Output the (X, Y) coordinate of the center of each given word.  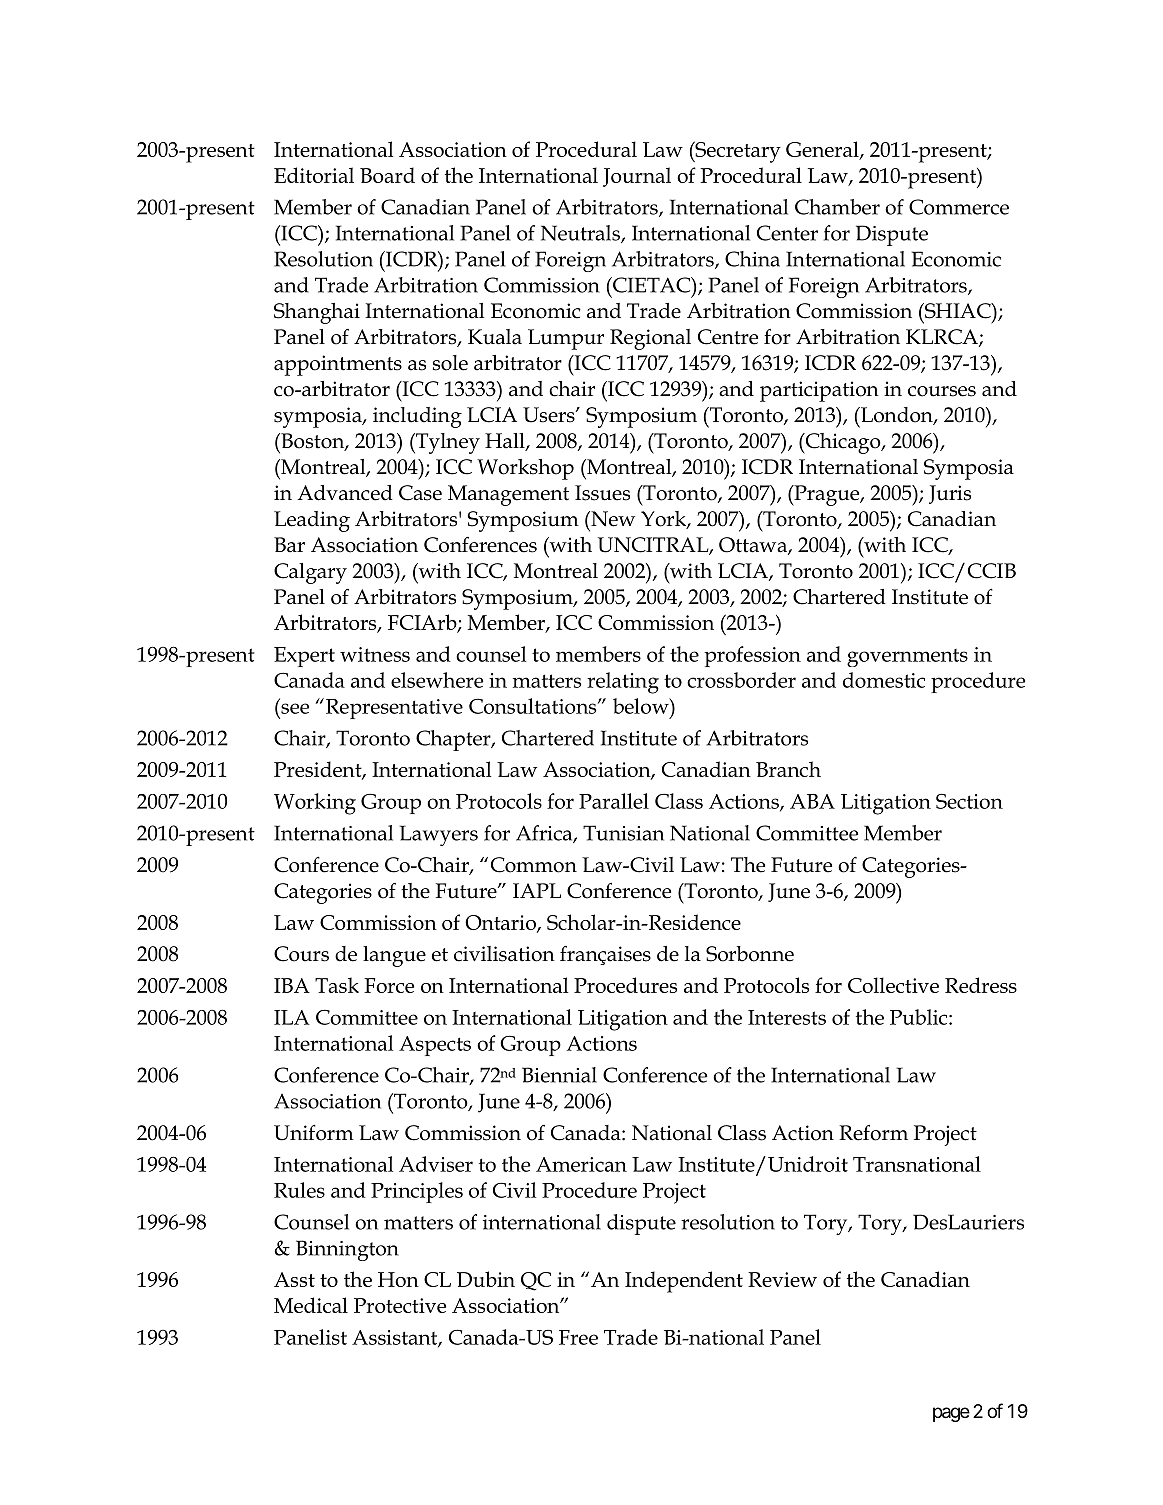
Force (389, 985)
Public (920, 1017)
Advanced (345, 493)
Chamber (837, 207)
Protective (400, 1305)
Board (387, 175)
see (295, 708)
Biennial (559, 1075)
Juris (950, 494)
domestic (884, 680)
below (642, 706)
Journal (637, 177)
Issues (602, 493)
